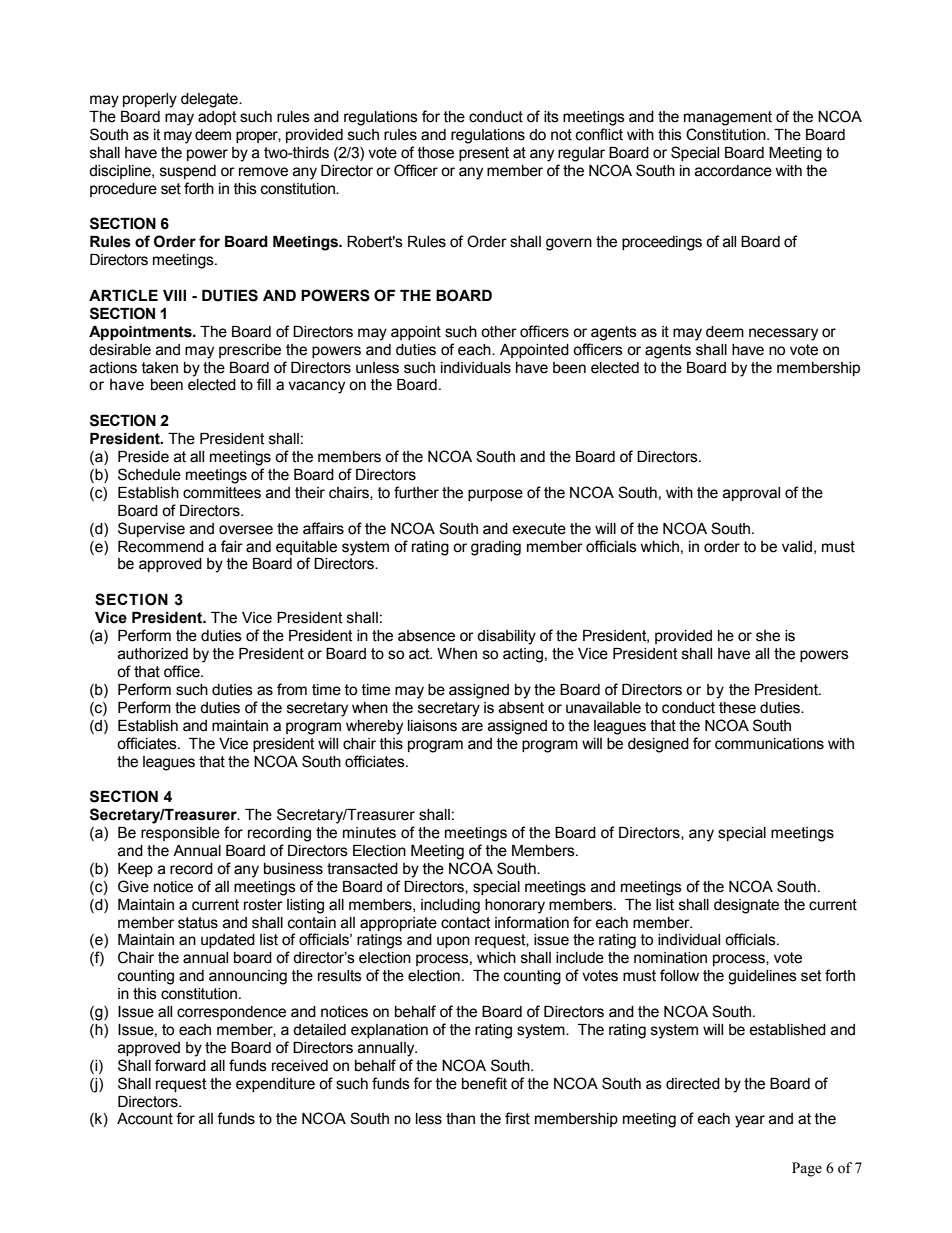 This screenshot has height=1233, width=952. What do you see at coordinates (292, 689) in the screenshot?
I see `from` at bounding box center [292, 689].
